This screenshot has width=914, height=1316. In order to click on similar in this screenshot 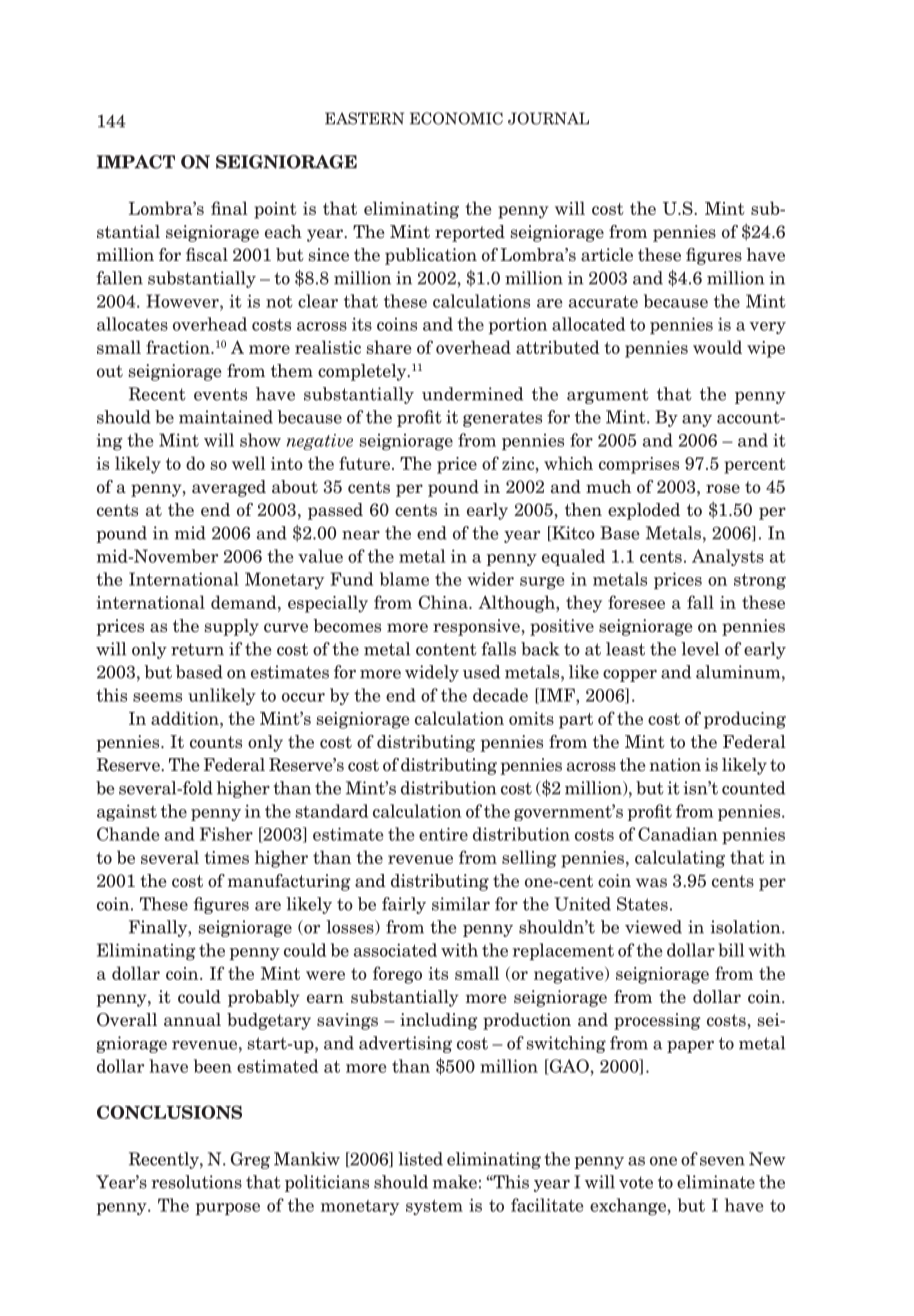, I will do `click(461, 904)`.
